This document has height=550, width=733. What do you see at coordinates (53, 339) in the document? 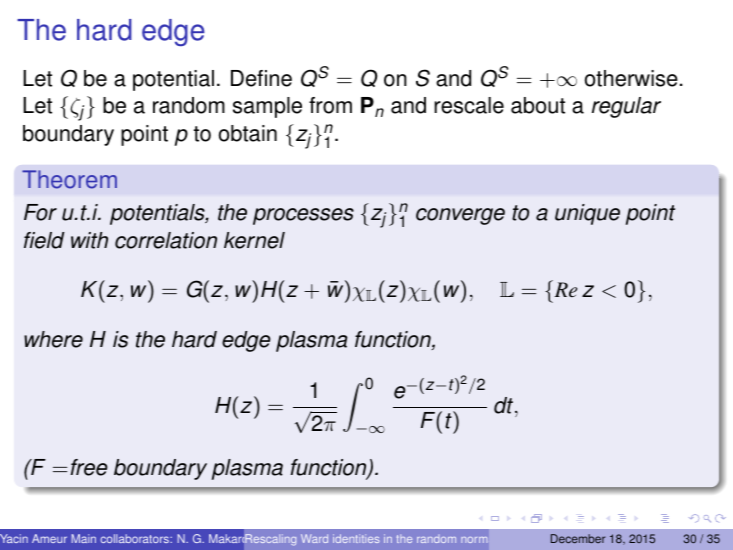
I see `where` at bounding box center [53, 339].
